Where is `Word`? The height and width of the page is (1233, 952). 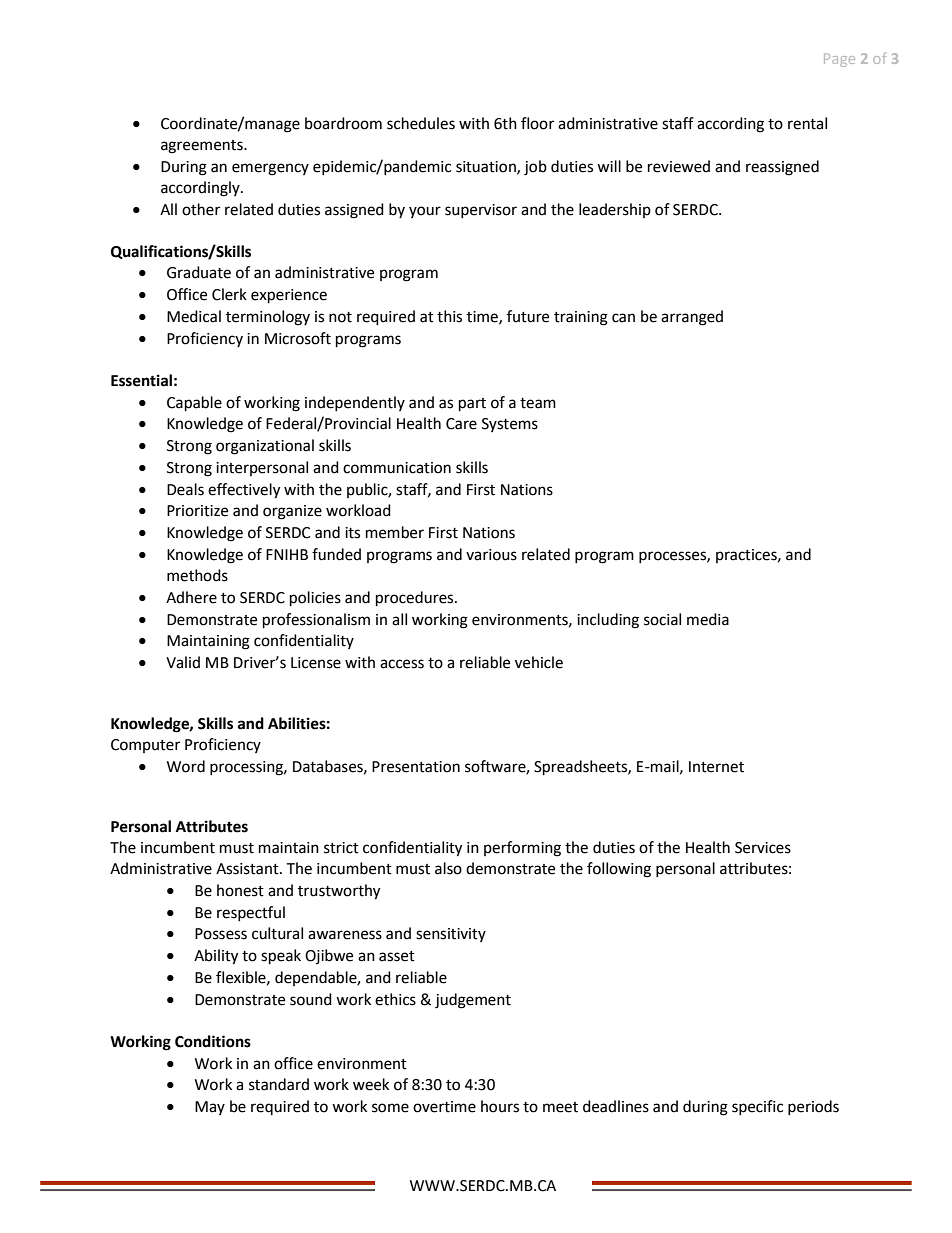
Word is located at coordinates (186, 766).
